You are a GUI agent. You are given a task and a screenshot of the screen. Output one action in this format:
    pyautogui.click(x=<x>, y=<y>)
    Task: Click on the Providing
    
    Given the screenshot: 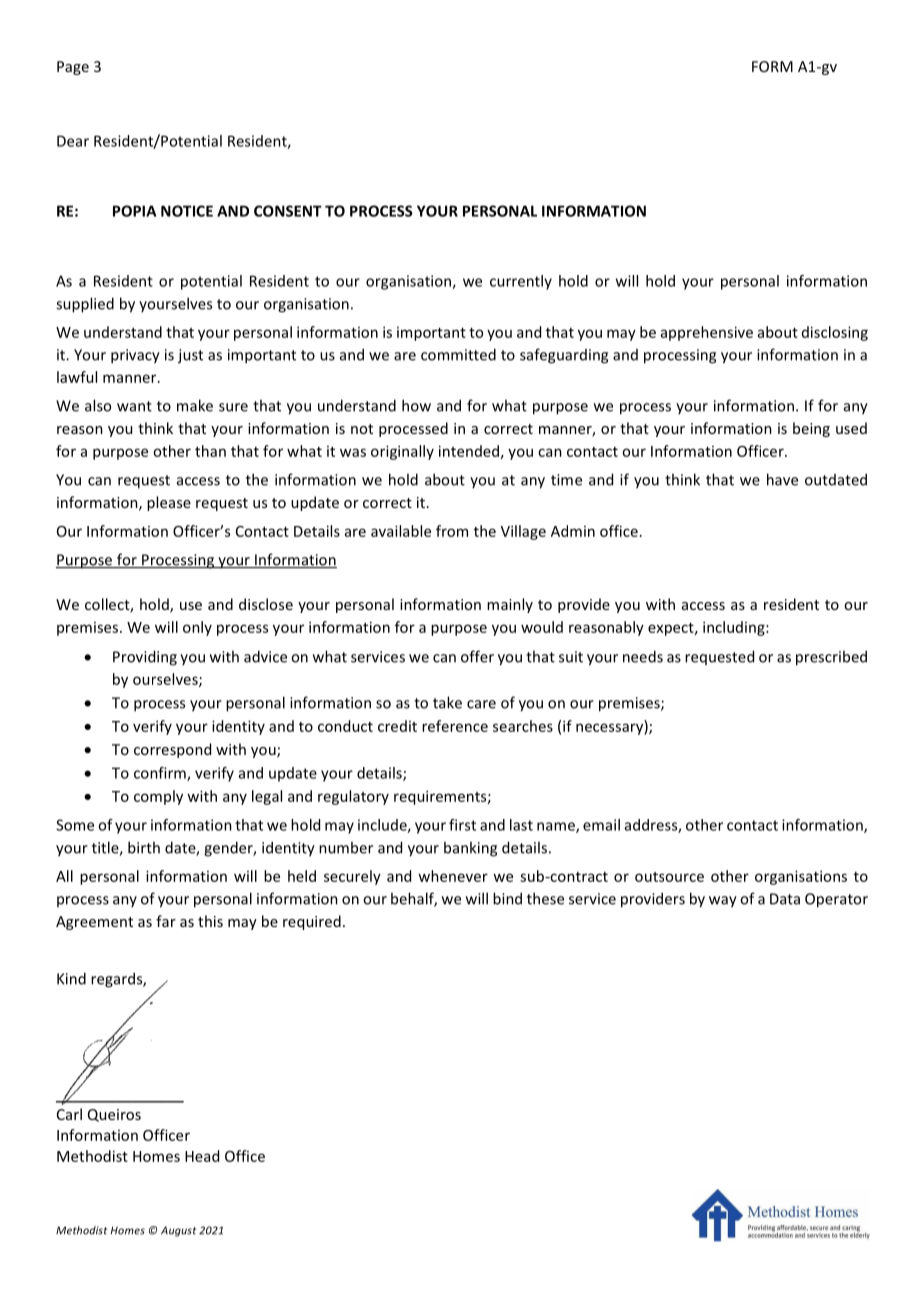 What is the action you would take?
    pyautogui.click(x=145, y=658)
